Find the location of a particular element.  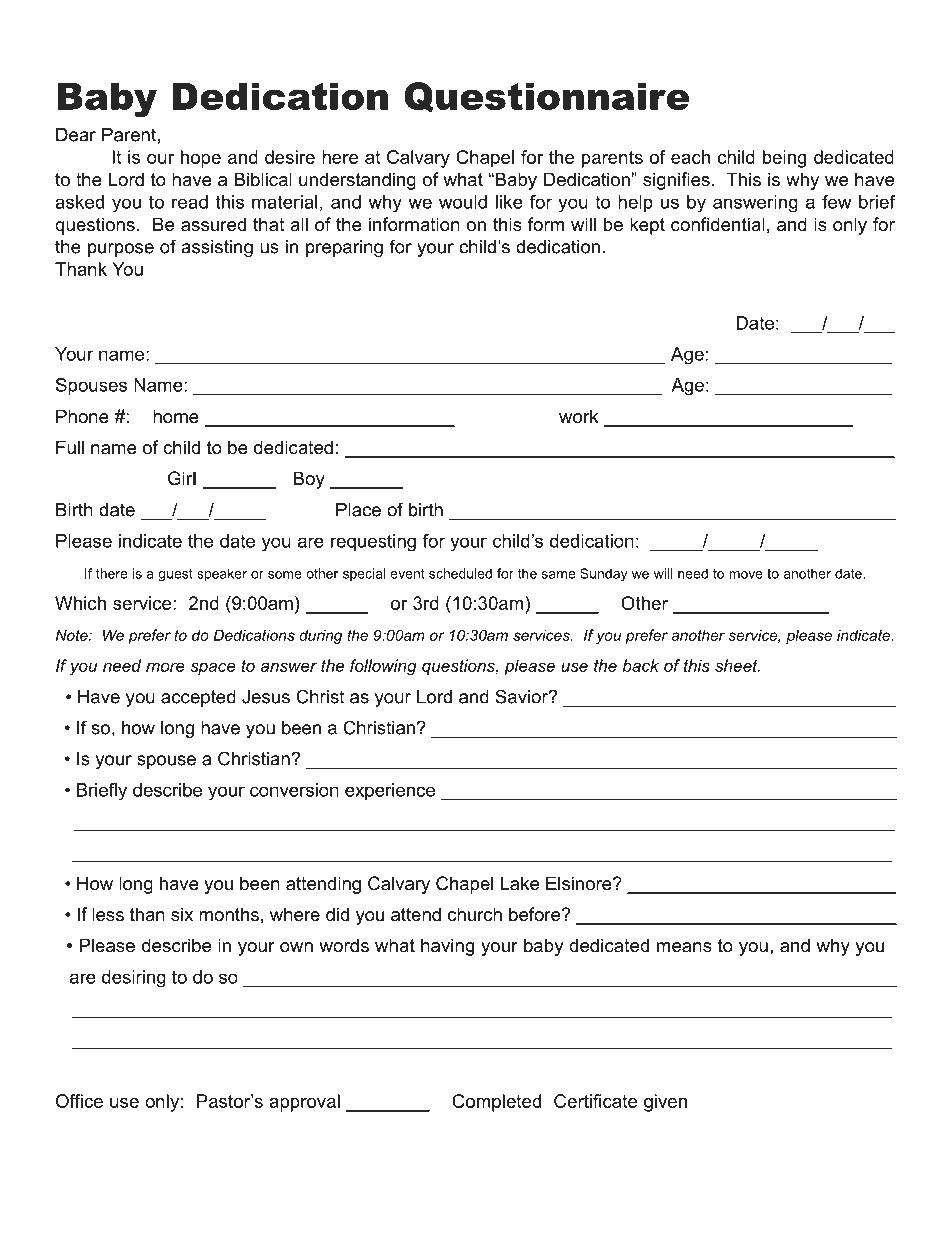

Questionnaire is located at coordinates (547, 97).
